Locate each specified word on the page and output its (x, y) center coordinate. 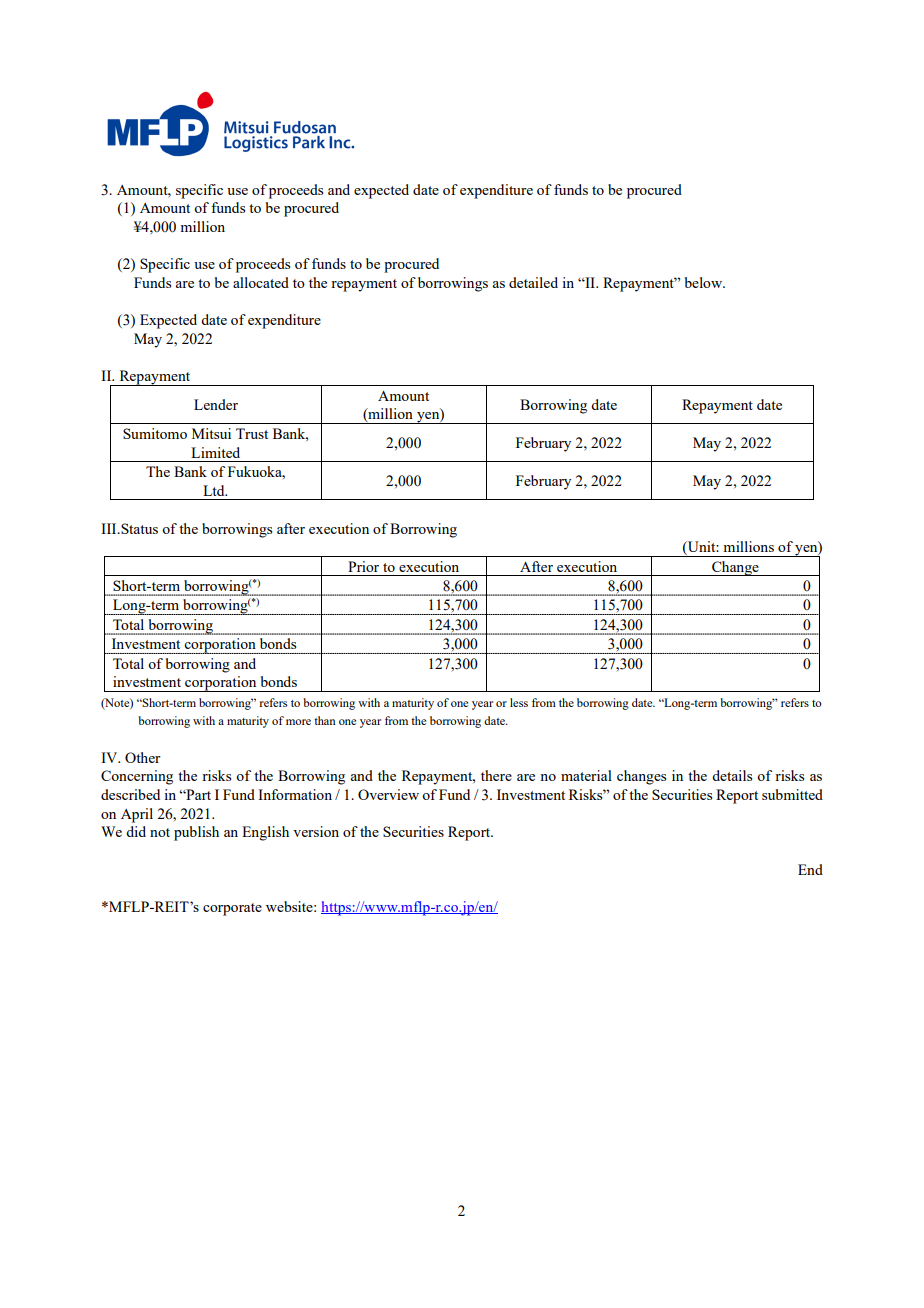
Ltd (215, 490)
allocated (261, 282)
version (316, 831)
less (519, 702)
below (705, 282)
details (732, 775)
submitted (792, 794)
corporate (232, 909)
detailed (533, 282)
